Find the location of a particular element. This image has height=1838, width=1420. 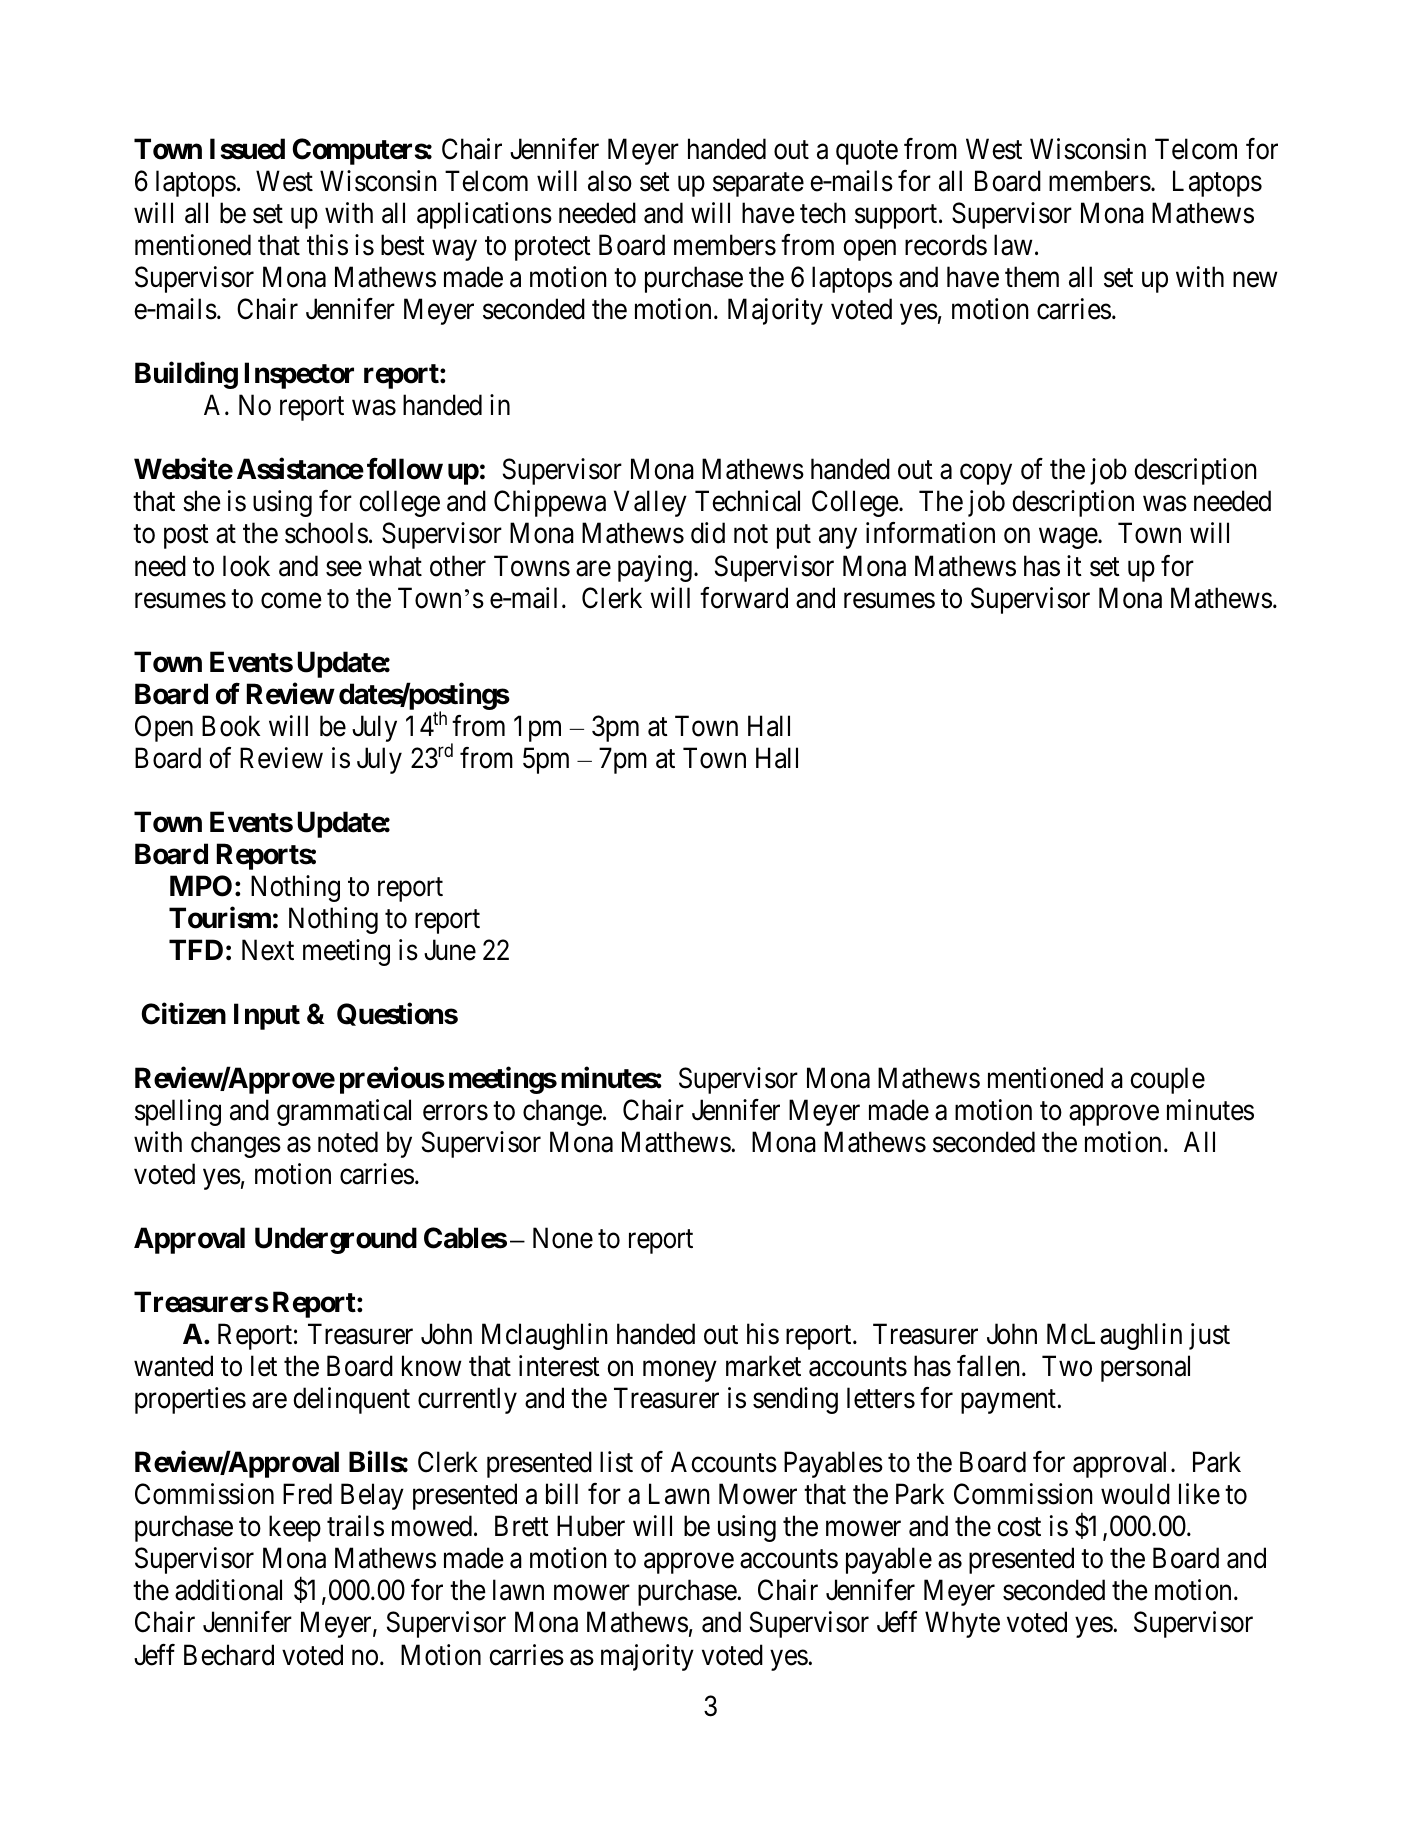

this is located at coordinates (327, 245).
